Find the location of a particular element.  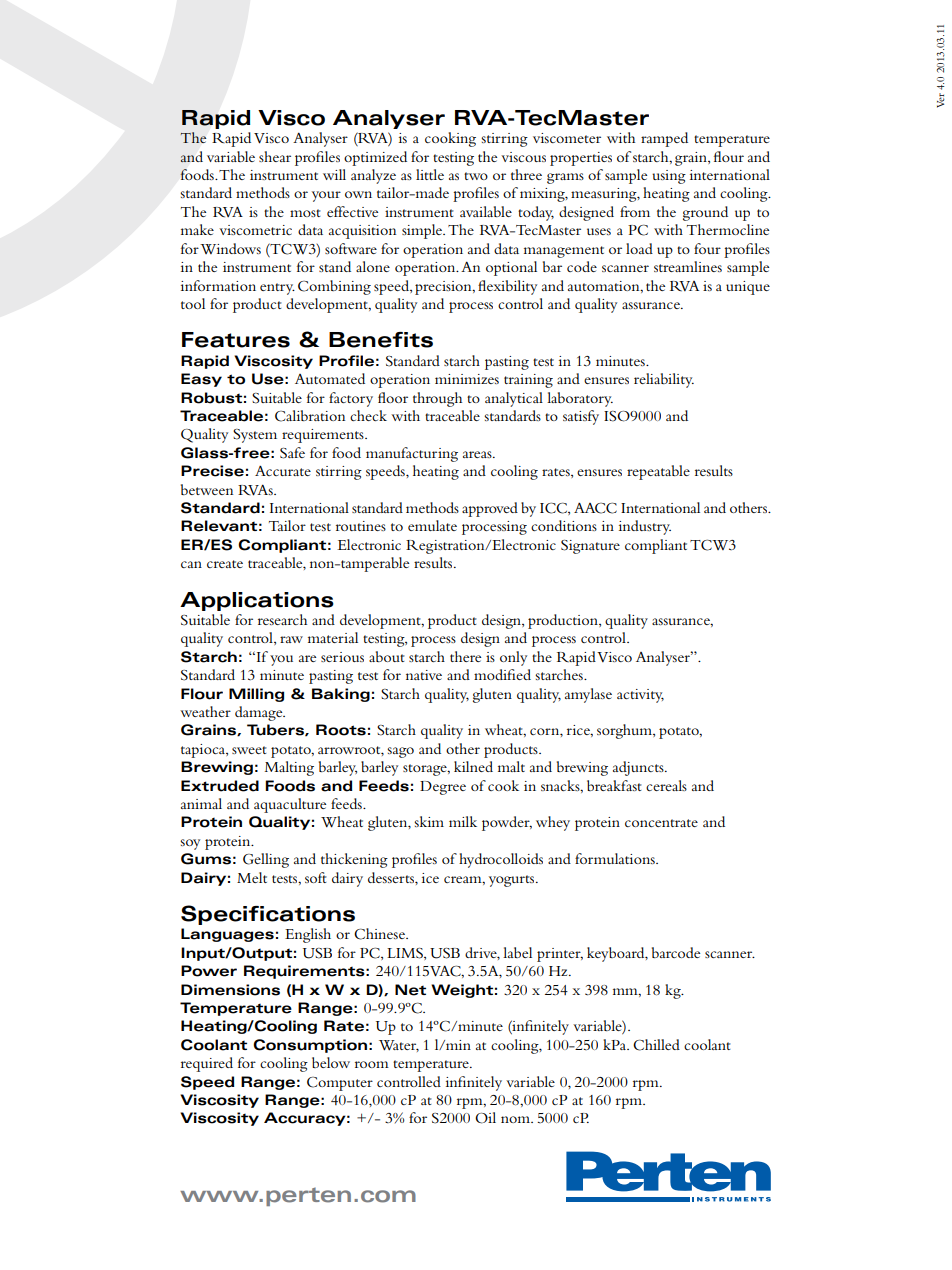

Oil is located at coordinates (485, 1118).
